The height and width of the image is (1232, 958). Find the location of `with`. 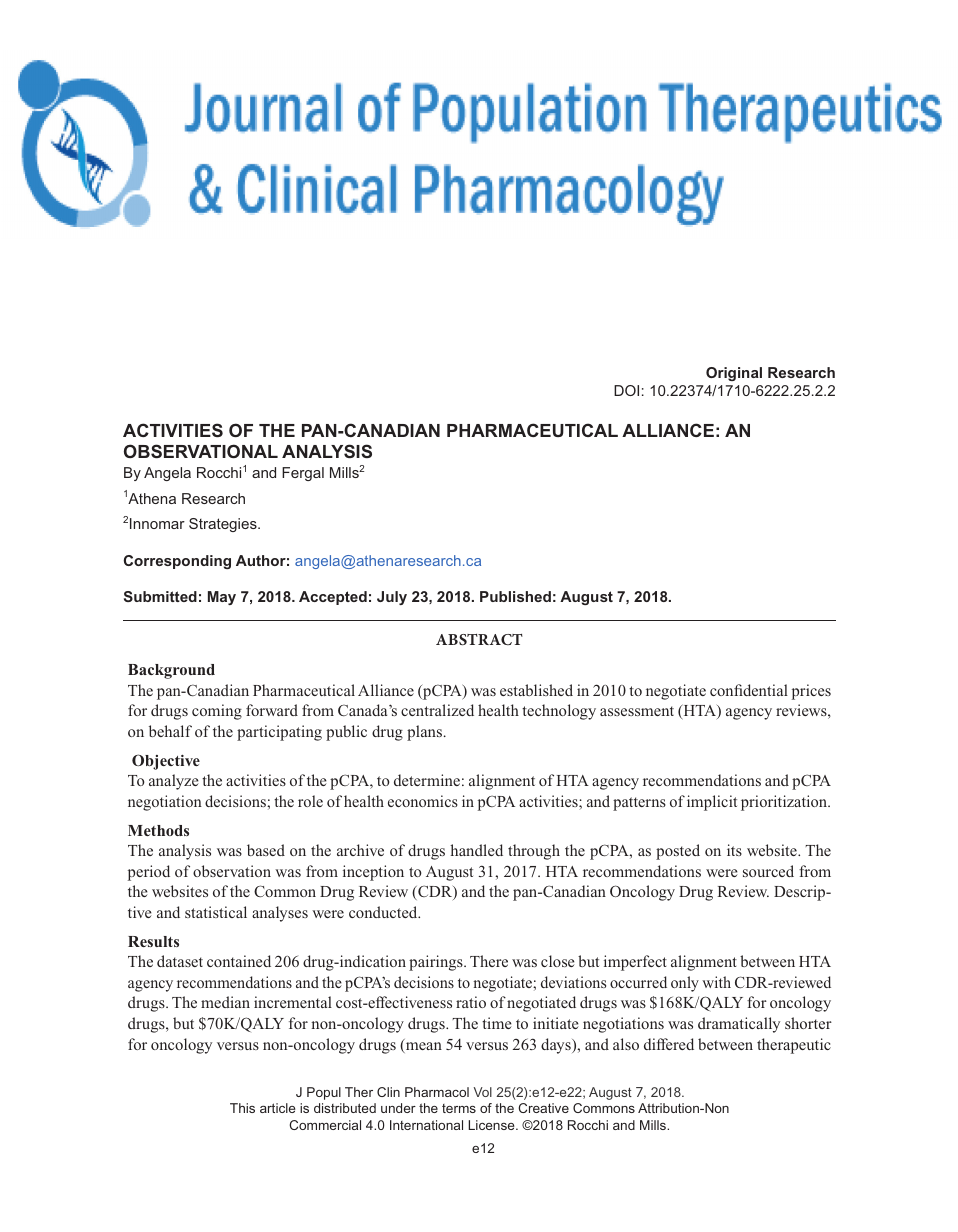

with is located at coordinates (716, 982).
